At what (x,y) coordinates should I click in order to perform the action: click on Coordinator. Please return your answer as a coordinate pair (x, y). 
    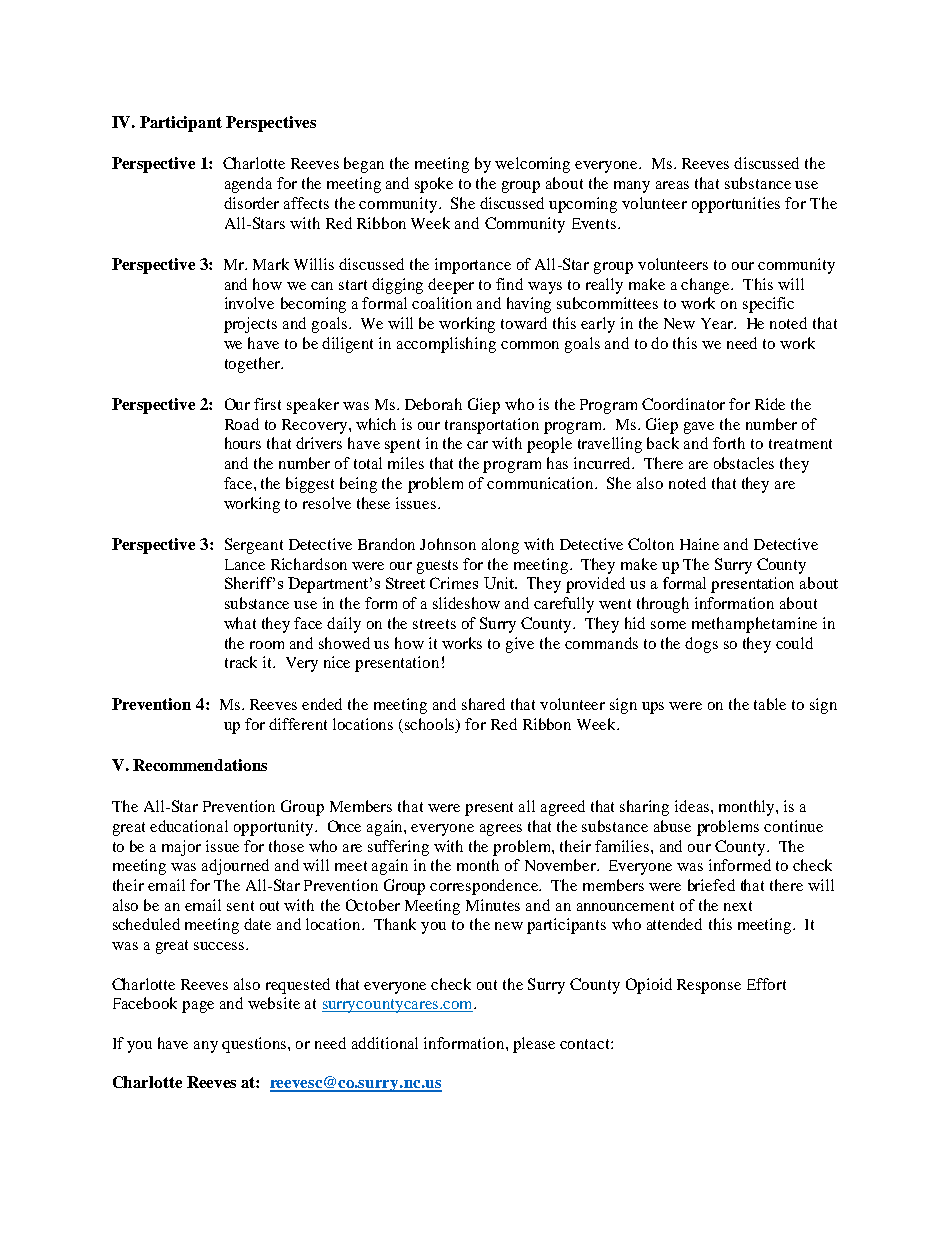
    Looking at the image, I should click on (683, 404).
